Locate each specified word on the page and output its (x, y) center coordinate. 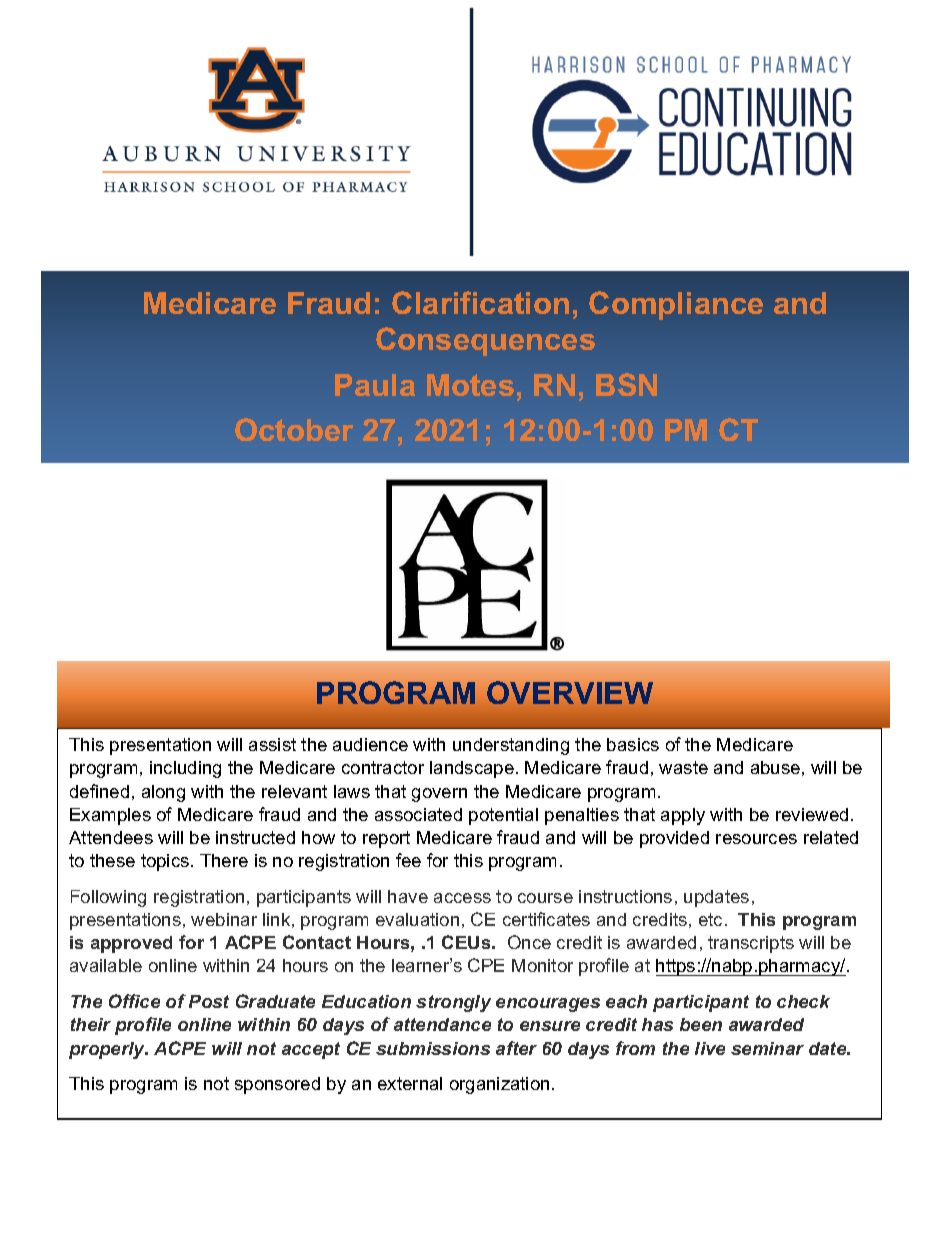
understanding (511, 746)
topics (166, 862)
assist (272, 744)
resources (756, 839)
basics (633, 744)
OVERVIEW (570, 692)
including (185, 769)
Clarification (480, 302)
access (462, 898)
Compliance (676, 305)
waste (683, 767)
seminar (767, 1048)
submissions (433, 1048)
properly (108, 1050)
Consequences (485, 341)
